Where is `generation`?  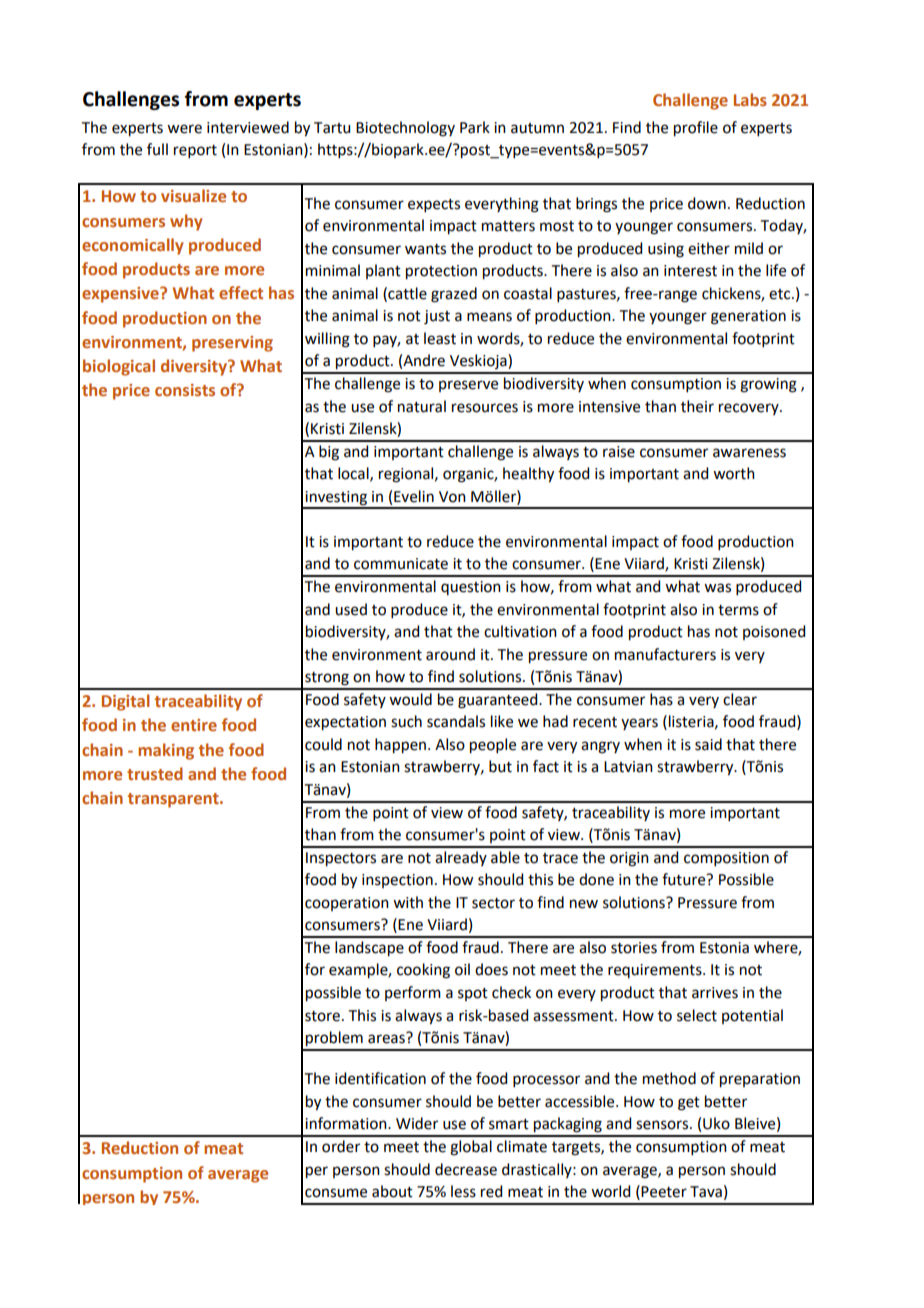
generation is located at coordinates (748, 317).
